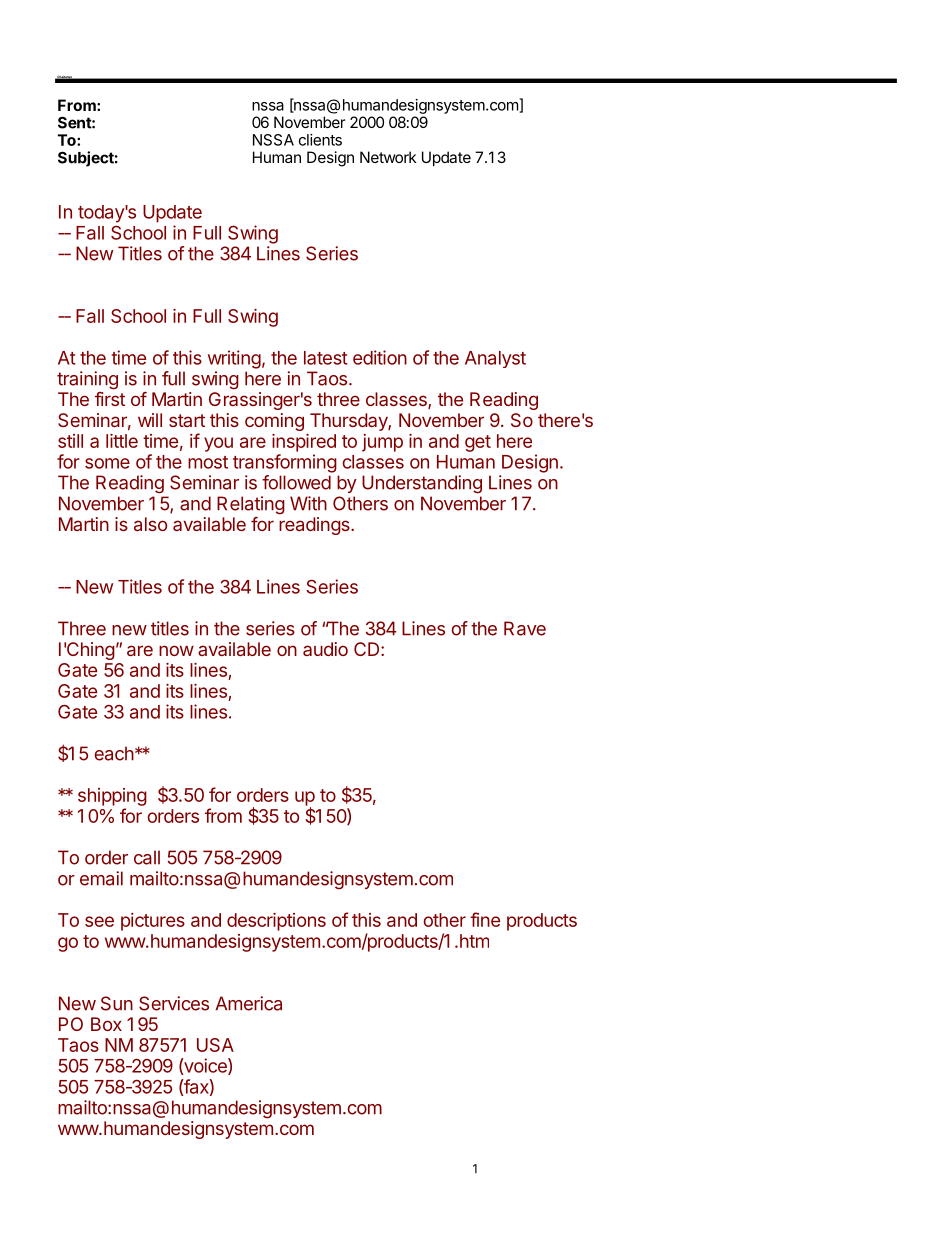 The height and width of the screenshot is (1233, 952). Describe the element at coordinates (495, 359) in the screenshot. I see `Analyst` at that location.
